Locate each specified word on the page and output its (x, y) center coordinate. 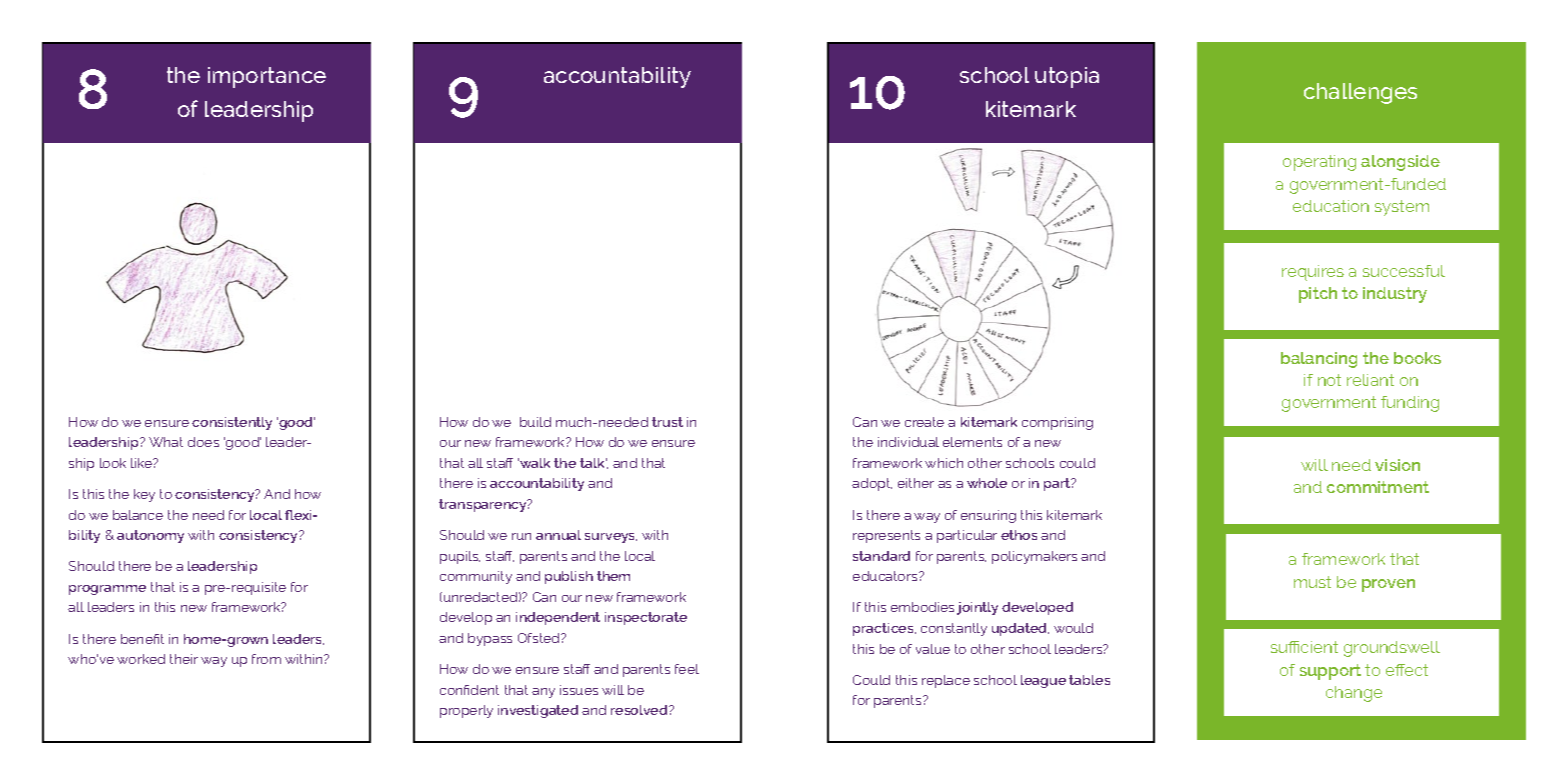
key (144, 495)
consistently (232, 423)
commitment (1378, 487)
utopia (1067, 77)
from (266, 659)
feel (687, 669)
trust (667, 422)
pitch (1318, 295)
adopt (872, 484)
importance (267, 77)
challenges (1360, 93)
